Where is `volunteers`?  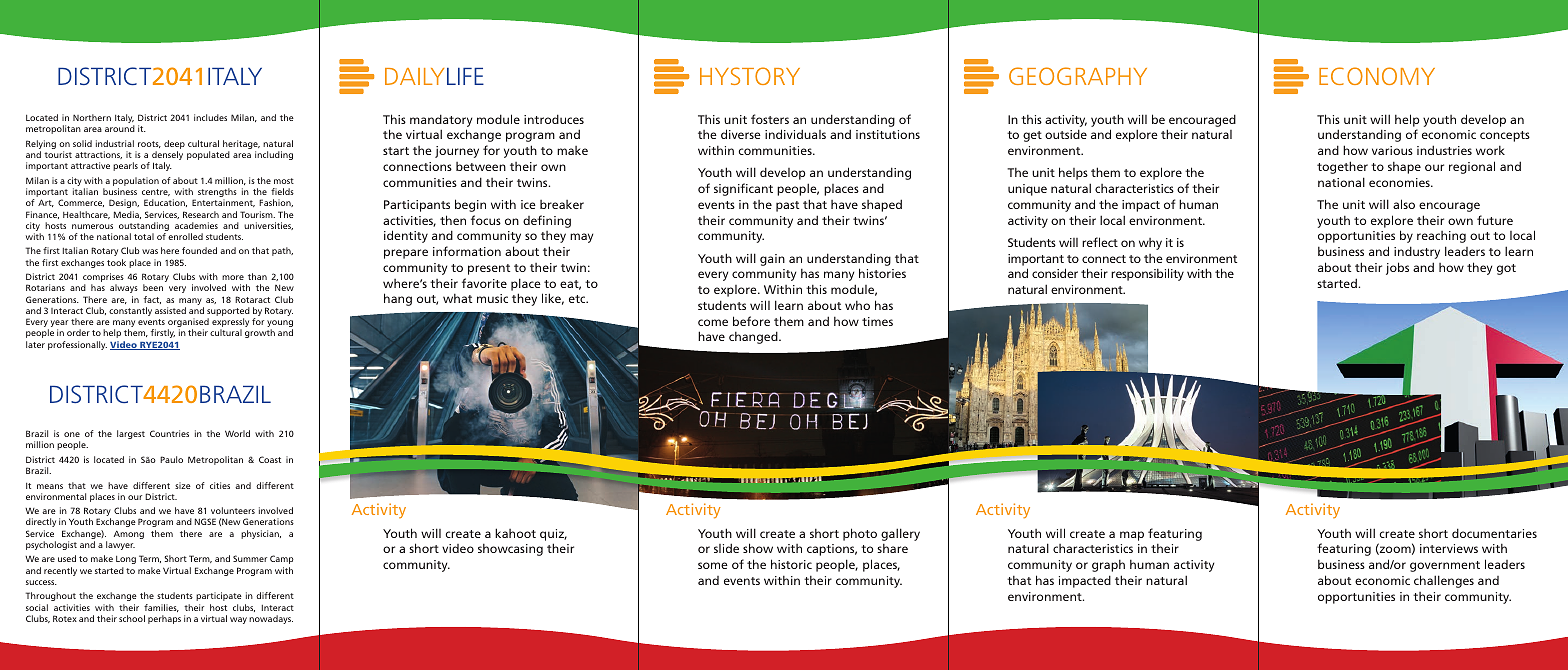 volunteers is located at coordinates (233, 510).
